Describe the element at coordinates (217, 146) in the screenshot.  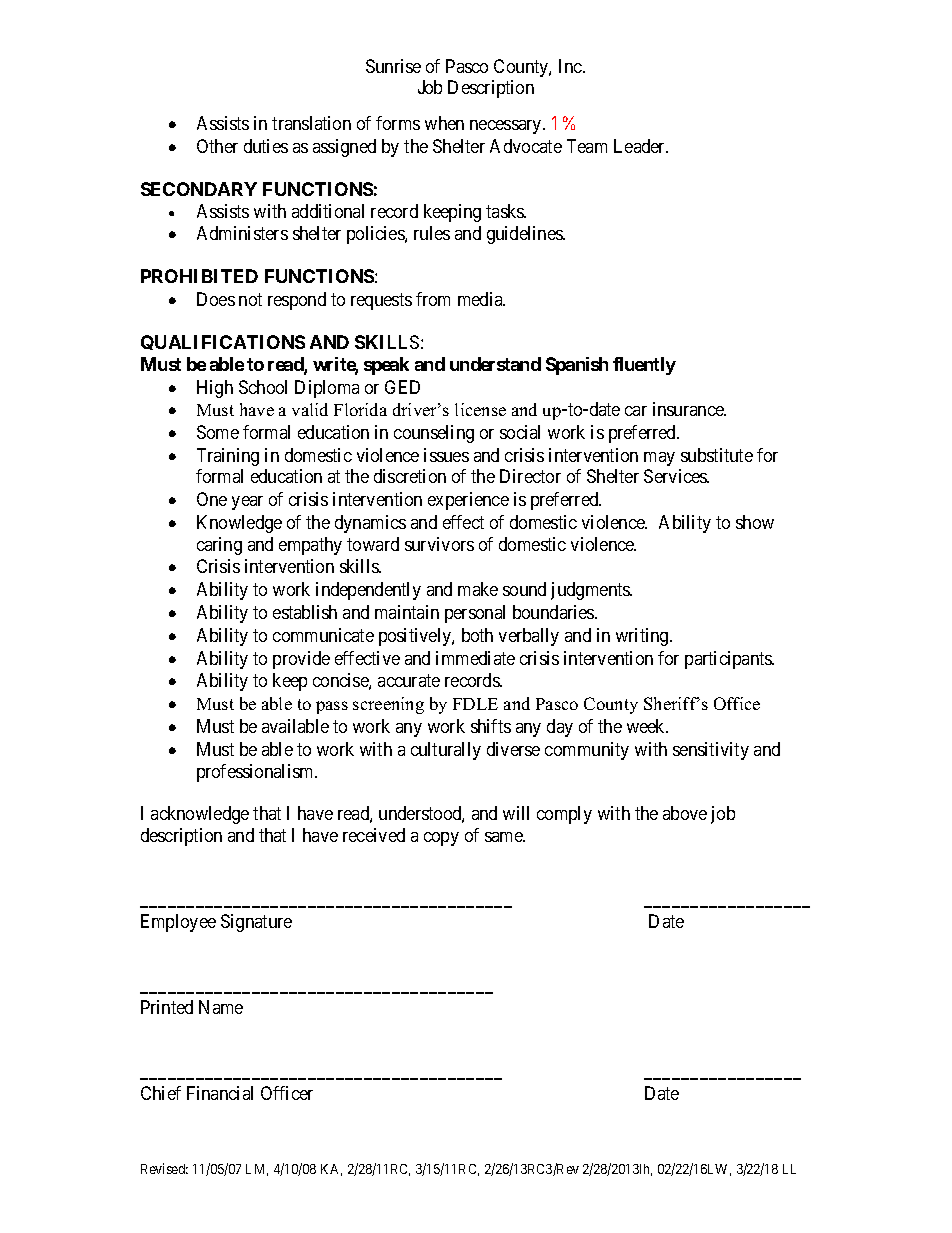
I see `Other` at that location.
